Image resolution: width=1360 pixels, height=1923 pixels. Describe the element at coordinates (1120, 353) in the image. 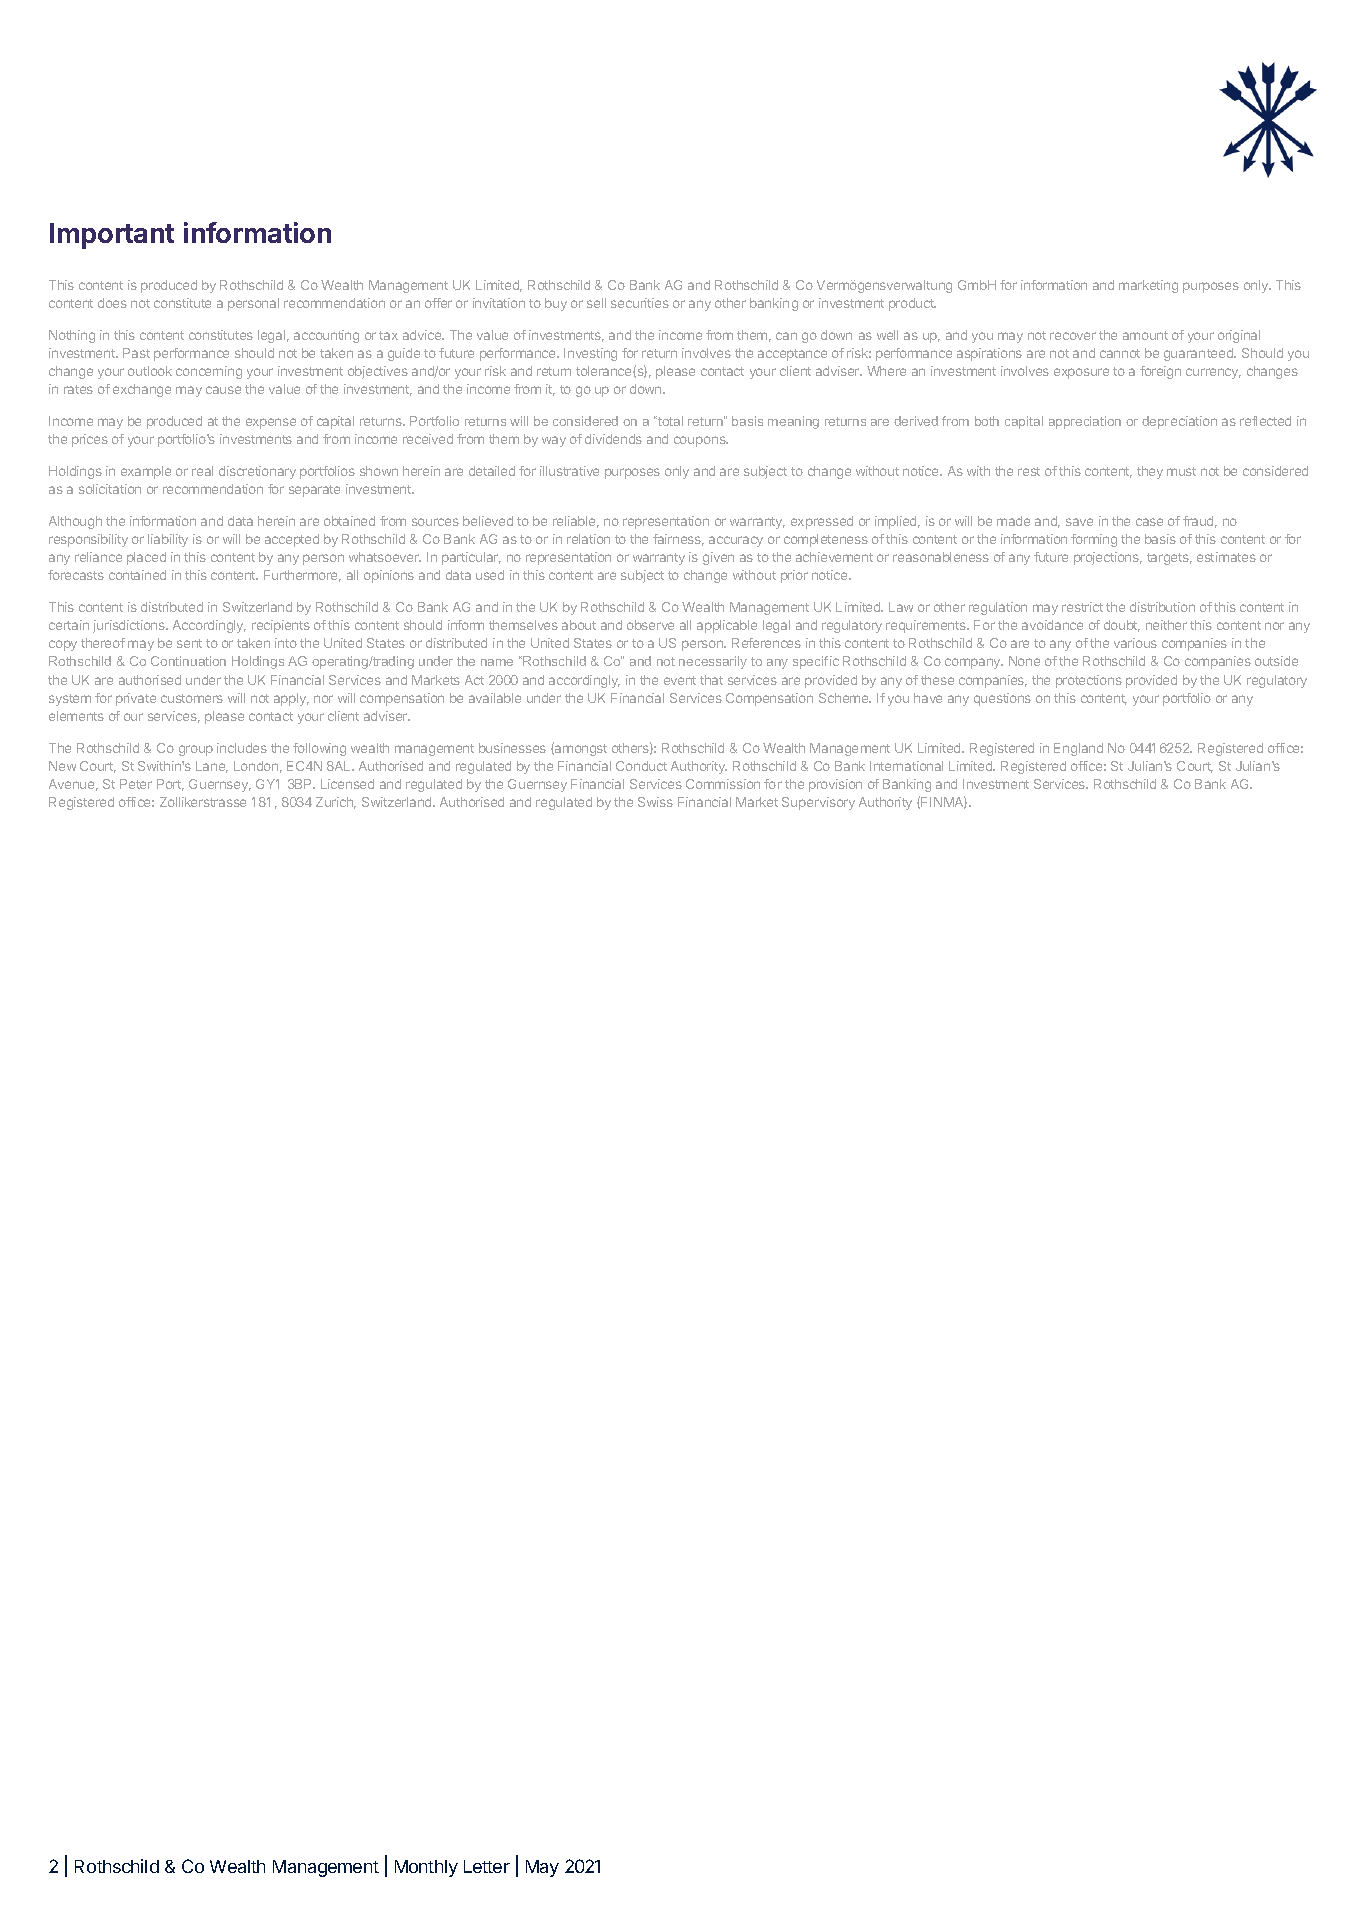

I see `cannot` at that location.
